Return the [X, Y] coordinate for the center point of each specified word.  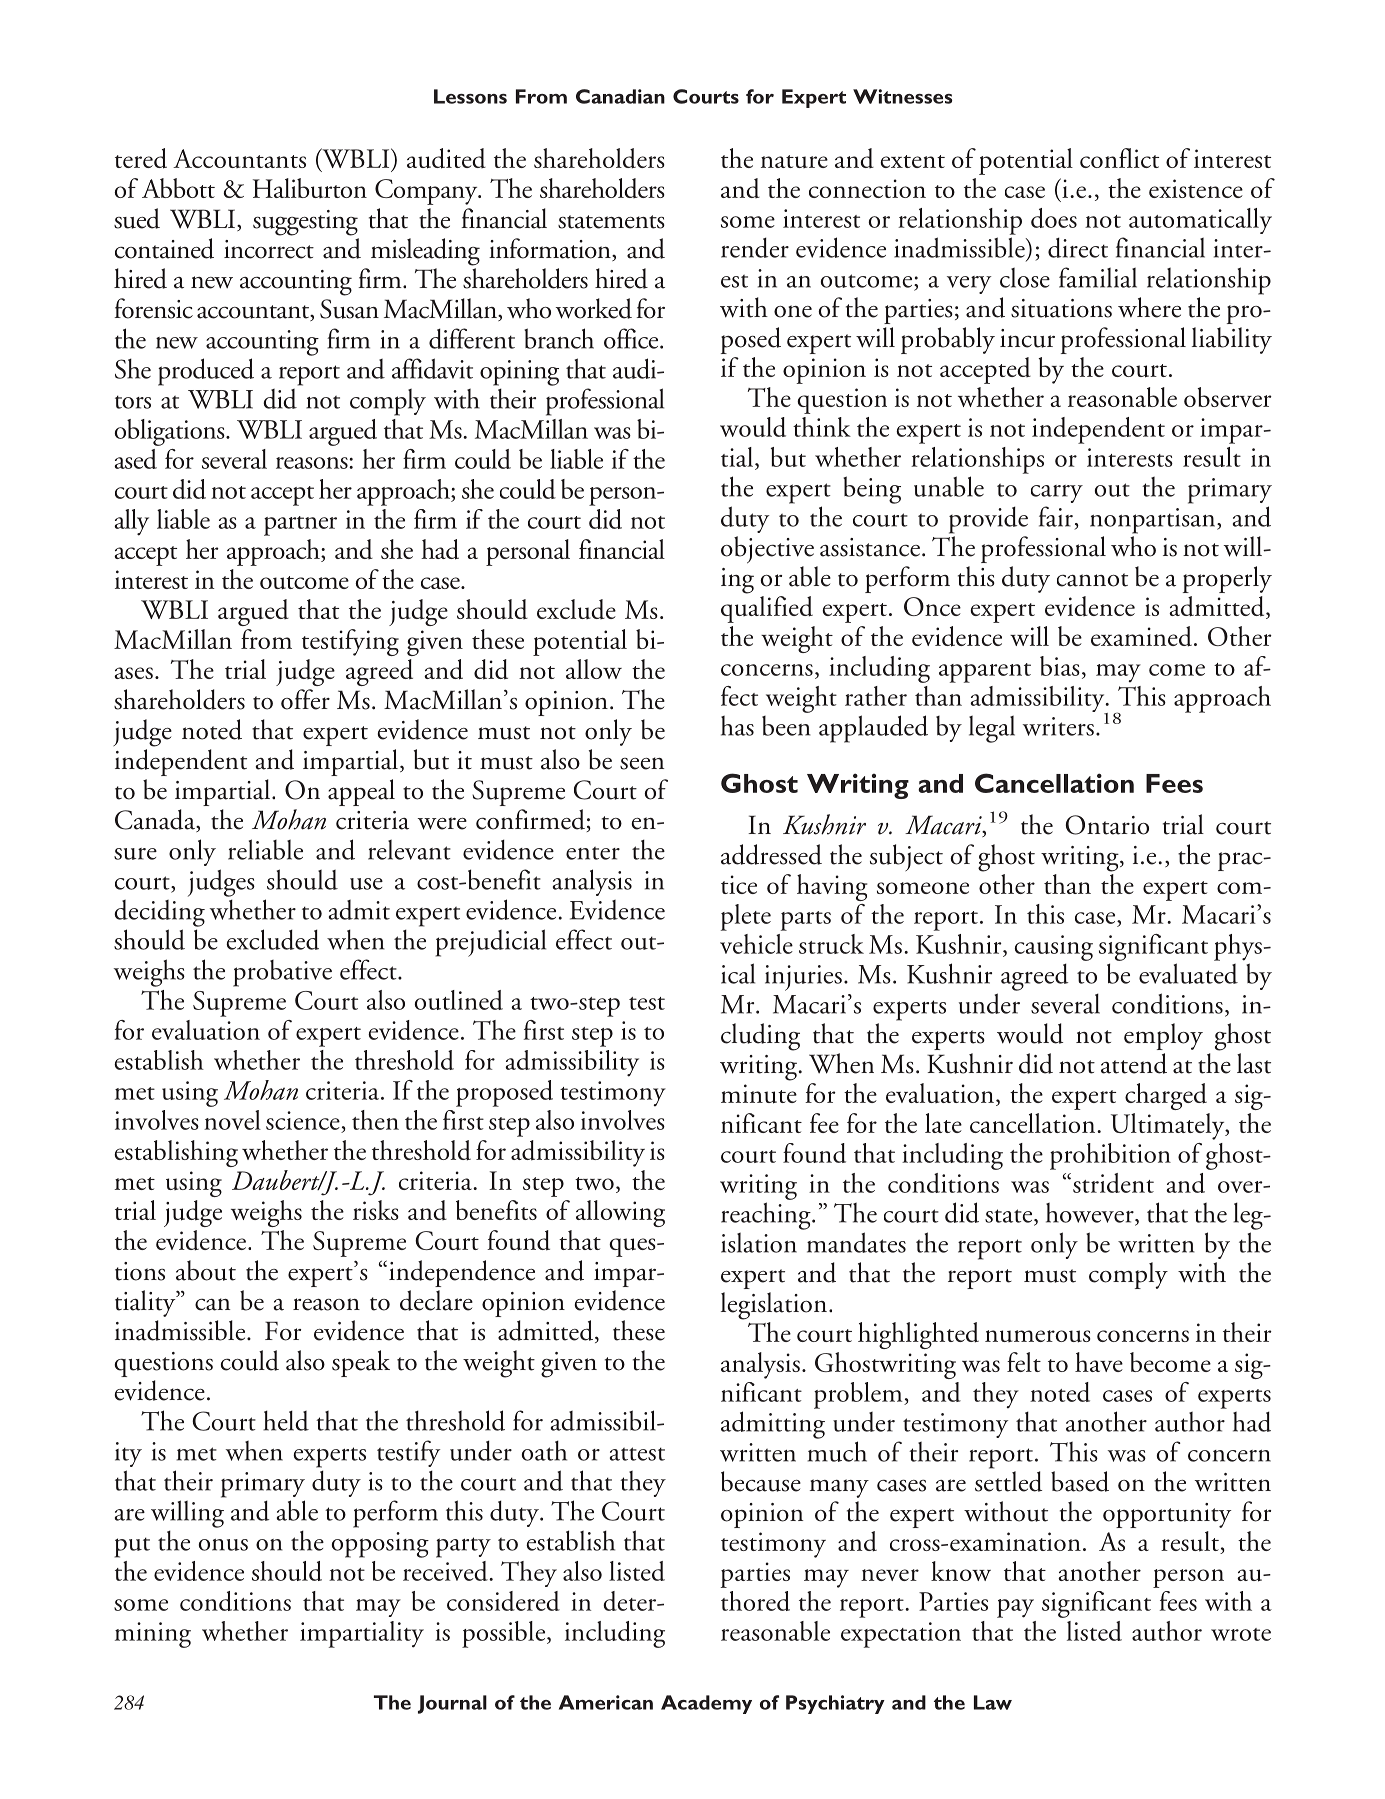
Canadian [620, 96]
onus [223, 1545]
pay [1015, 1608]
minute [759, 1094]
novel [232, 1120]
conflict [1119, 158]
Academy [706, 1704]
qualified [767, 609]
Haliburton [310, 188]
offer [305, 699]
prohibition [1110, 1156]
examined [1141, 636]
